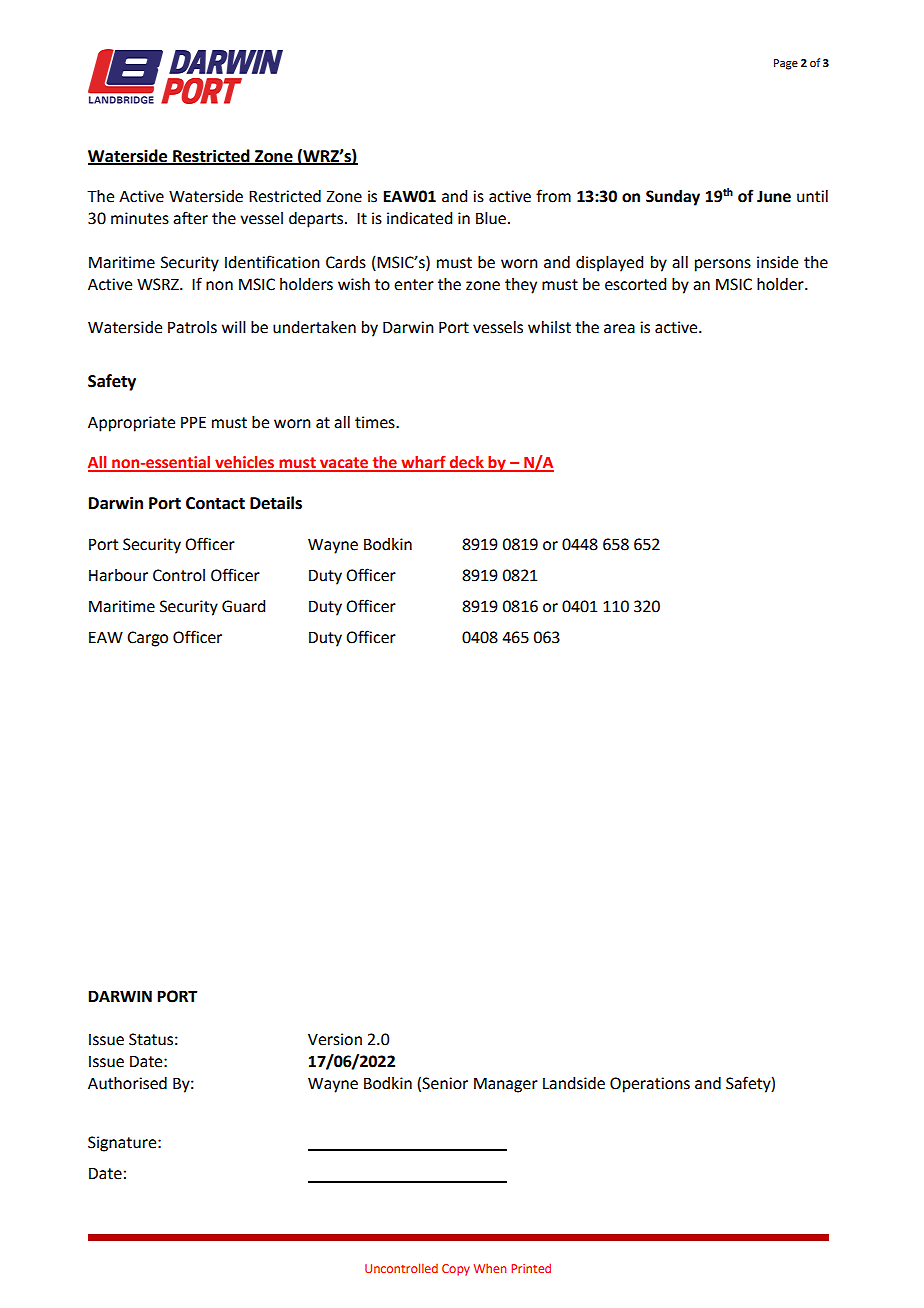  What do you see at coordinates (456, 1270) in the screenshot?
I see `Copy` at bounding box center [456, 1270].
